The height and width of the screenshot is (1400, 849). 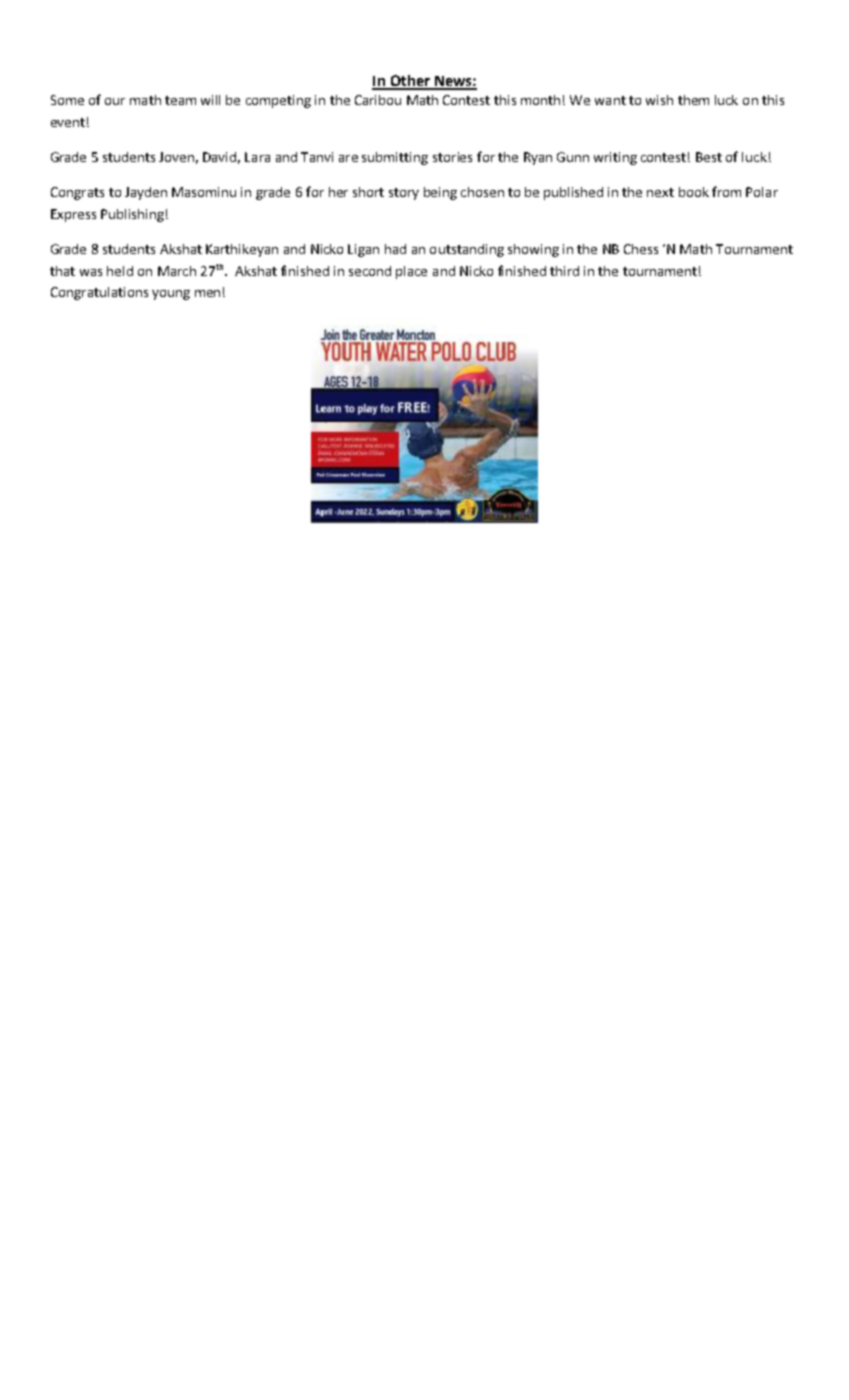 What do you see at coordinates (410, 82) in the screenshot?
I see `Other` at bounding box center [410, 82].
